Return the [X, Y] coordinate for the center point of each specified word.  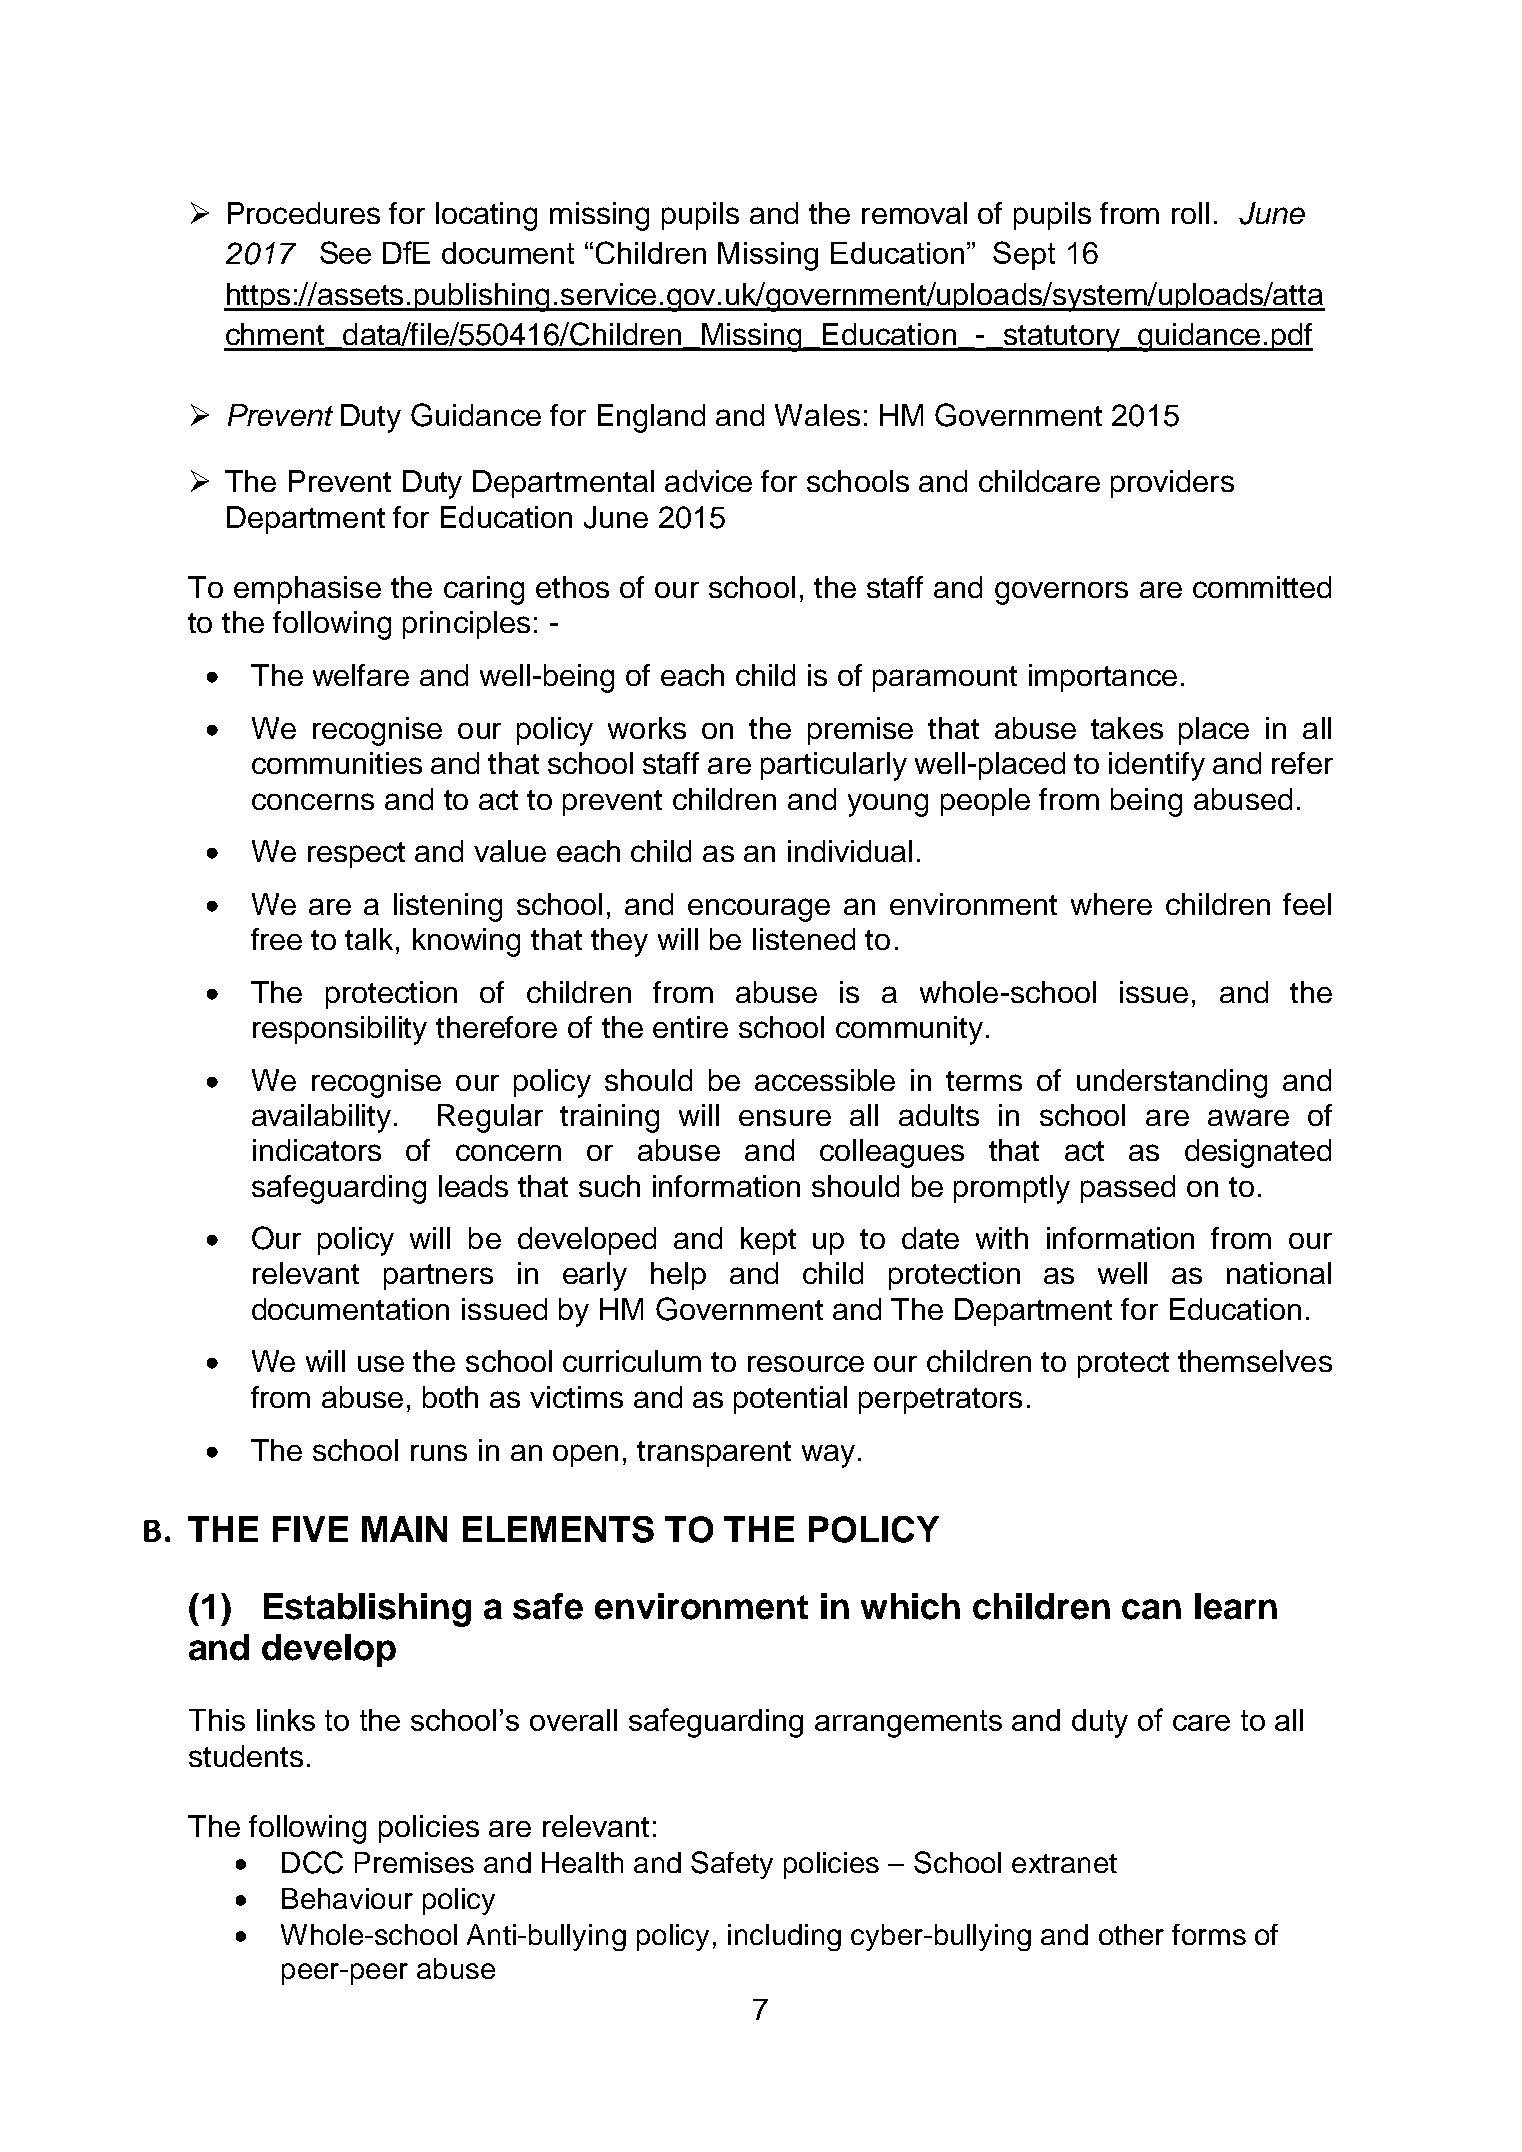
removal [914, 213]
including [784, 1937]
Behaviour [347, 1898]
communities [337, 763]
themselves [1255, 1361]
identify [1157, 766]
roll [1190, 213]
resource [806, 1363]
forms [1209, 1934]
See [345, 252]
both [450, 1397]
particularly [834, 766]
